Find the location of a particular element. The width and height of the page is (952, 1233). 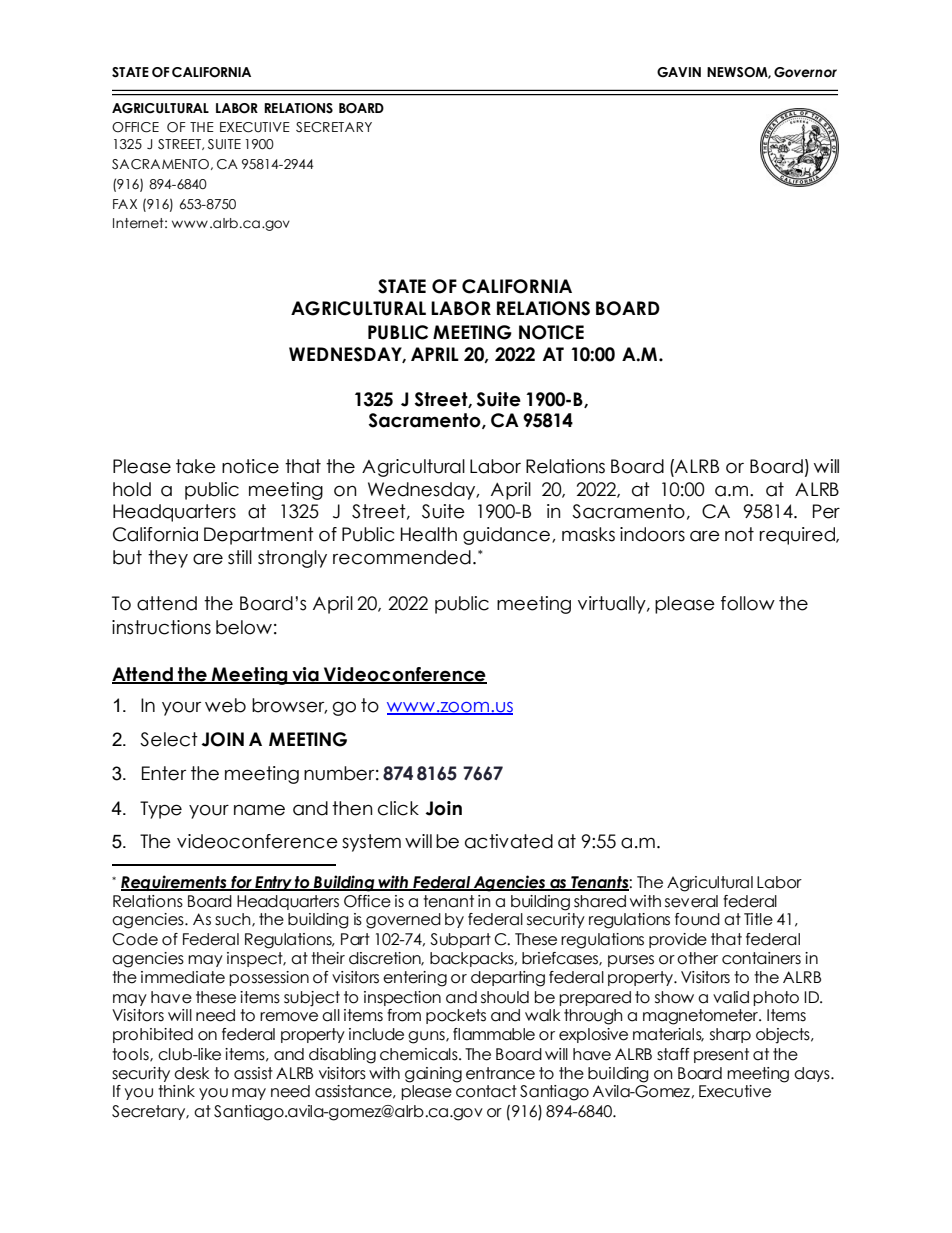

Governor is located at coordinates (805, 72).
